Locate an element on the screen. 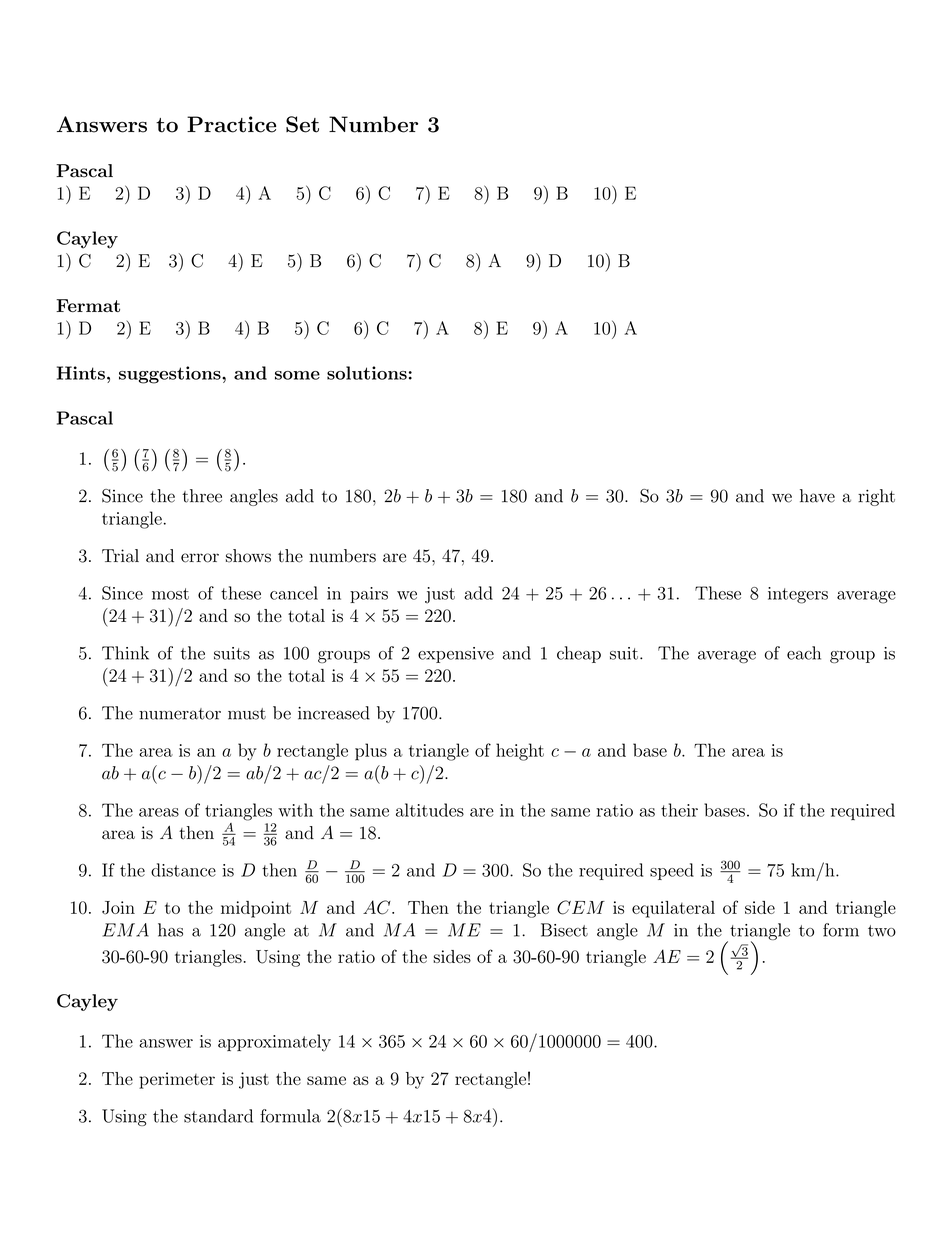  numerator is located at coordinates (180, 714).
